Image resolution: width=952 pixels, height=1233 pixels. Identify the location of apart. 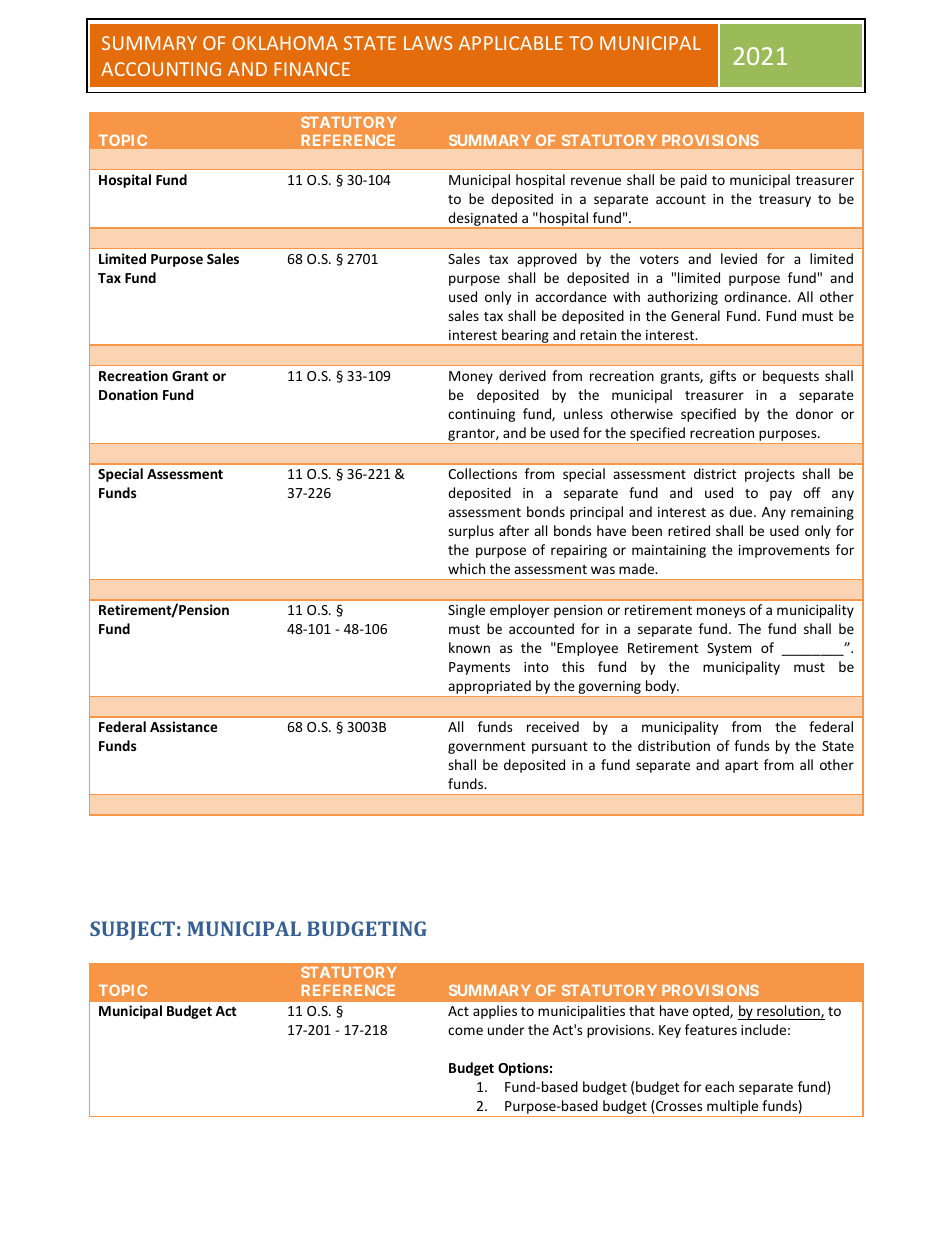
(741, 767).
